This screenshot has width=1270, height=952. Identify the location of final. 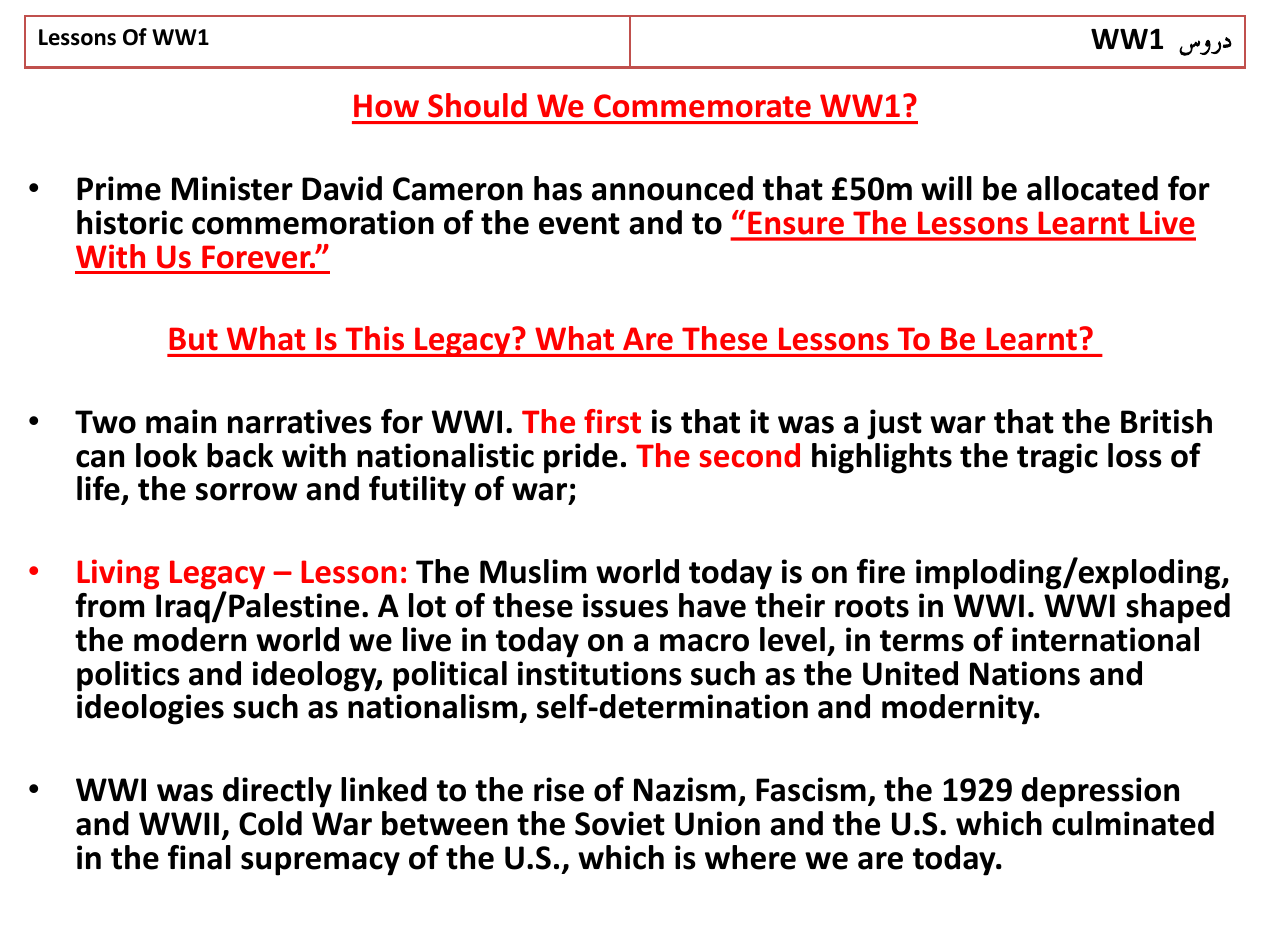
(199, 857).
